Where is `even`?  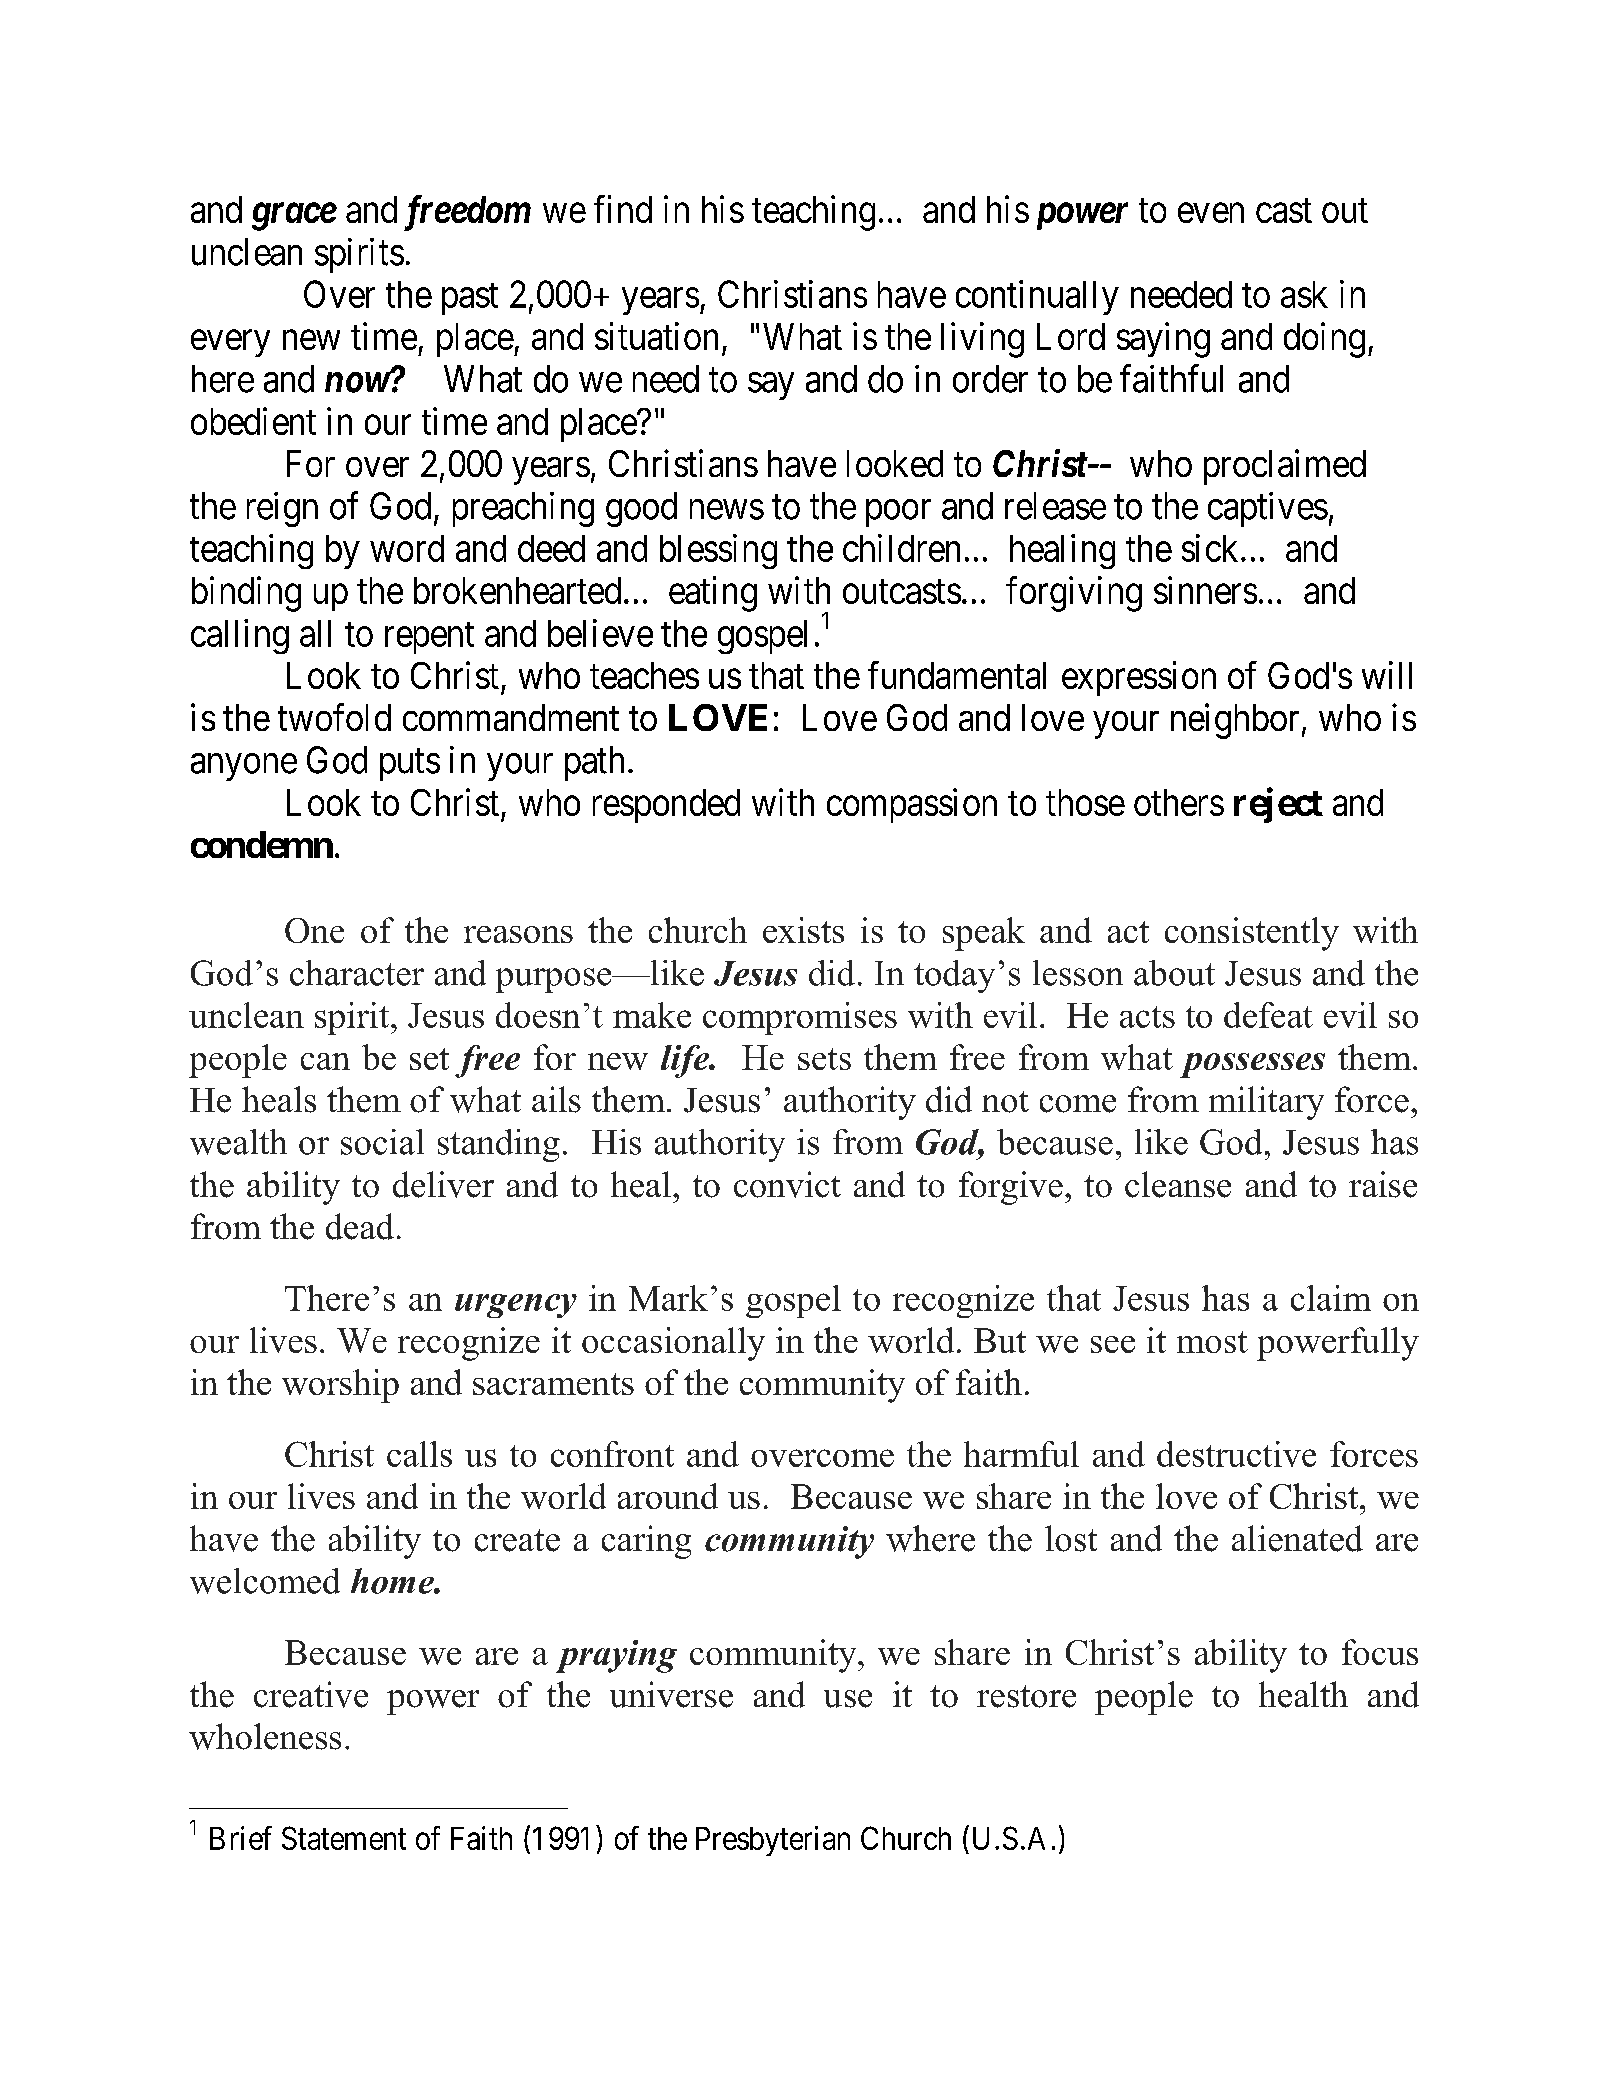
even is located at coordinates (1211, 213).
